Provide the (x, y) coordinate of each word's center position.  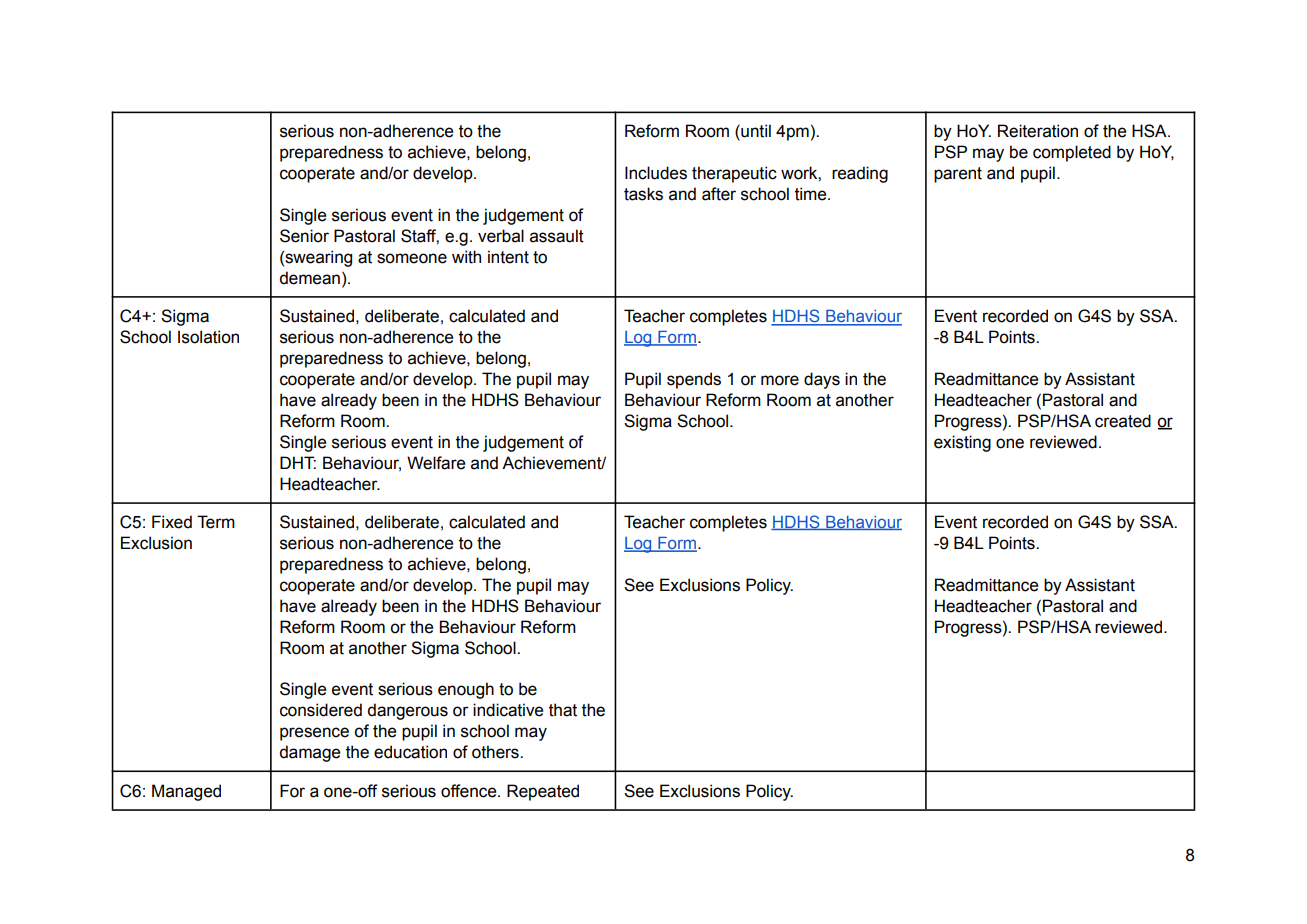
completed (1072, 153)
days (822, 380)
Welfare (436, 463)
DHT (298, 462)
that (563, 710)
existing (962, 443)
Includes (656, 173)
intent (508, 257)
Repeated (543, 792)
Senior (304, 236)
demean (309, 278)
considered (321, 710)
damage (309, 753)
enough (466, 690)
